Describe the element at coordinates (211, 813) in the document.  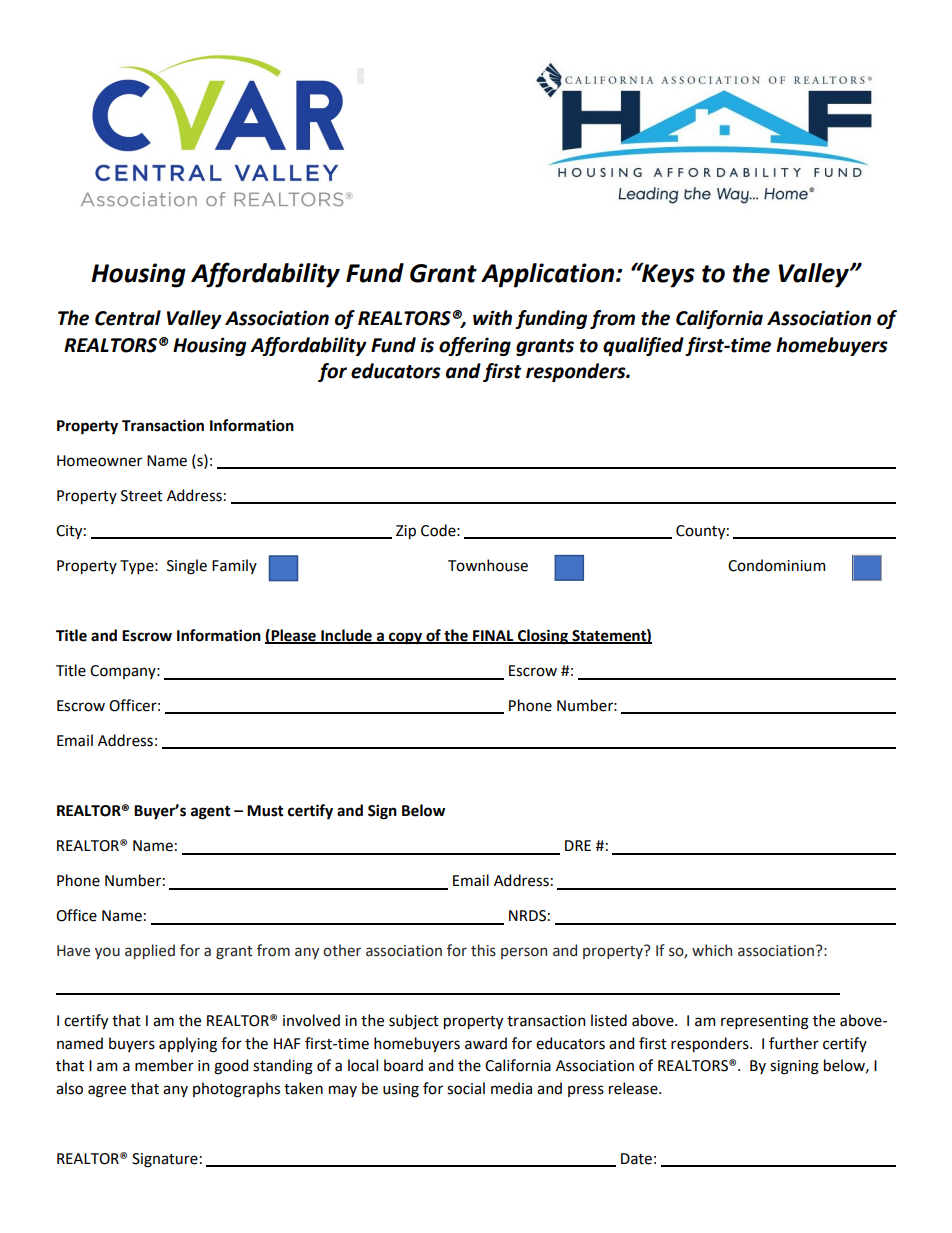
I see `agent` at that location.
